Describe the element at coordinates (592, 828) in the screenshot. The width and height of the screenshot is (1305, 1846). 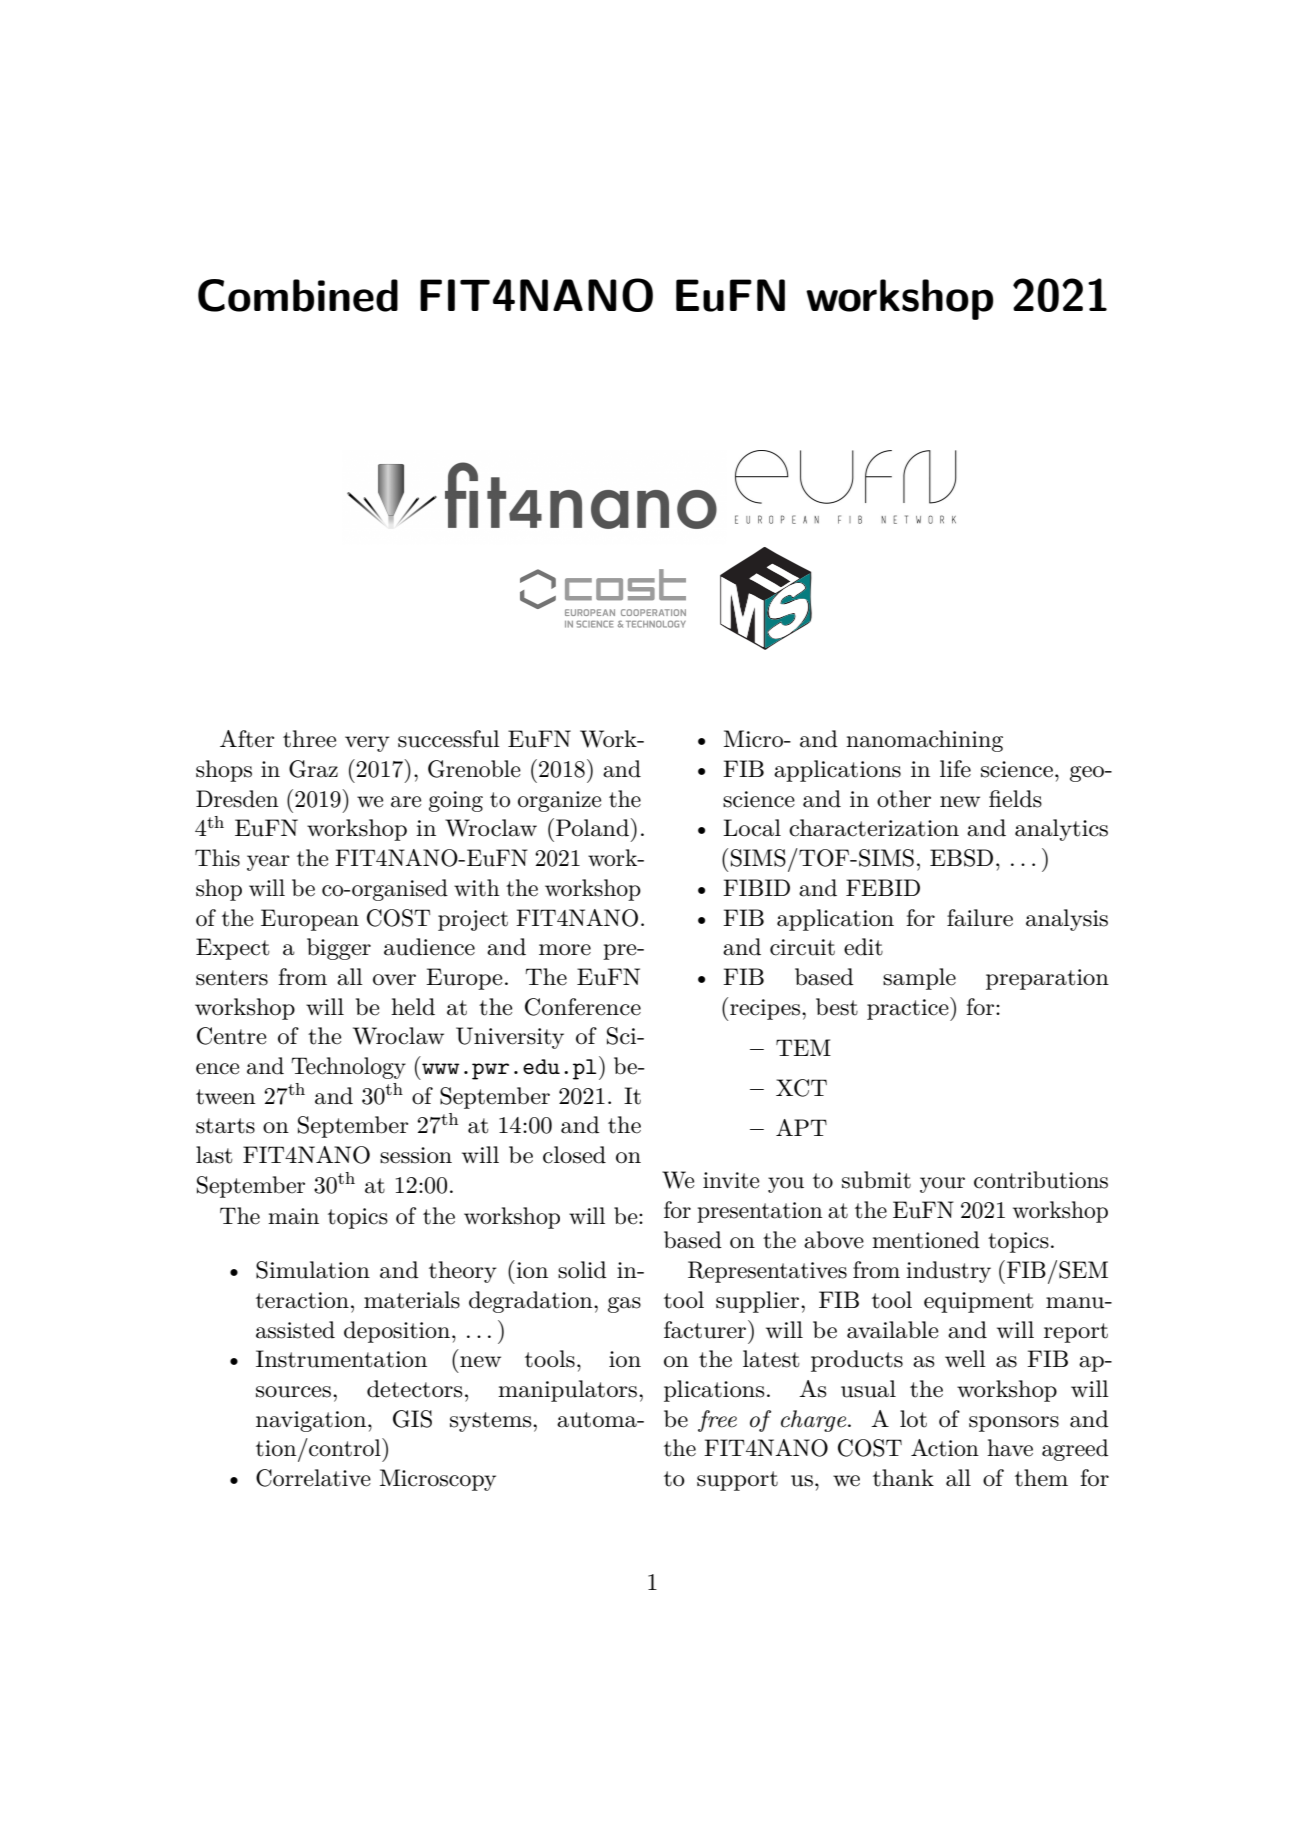
I see `Poland` at that location.
